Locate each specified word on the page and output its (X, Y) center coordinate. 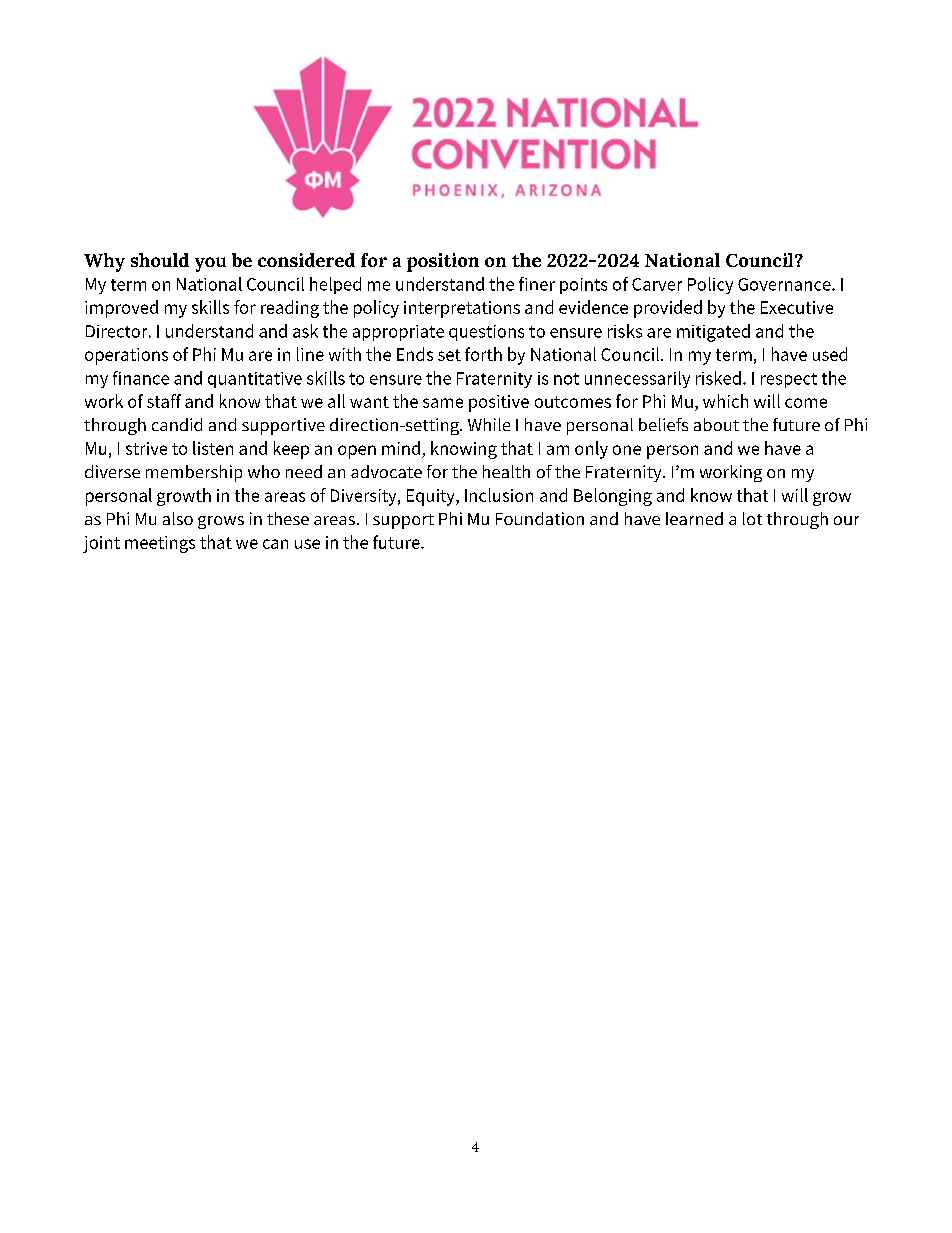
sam (438, 403)
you (210, 264)
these (288, 518)
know (240, 401)
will (767, 401)
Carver (657, 284)
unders (423, 284)
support (403, 521)
